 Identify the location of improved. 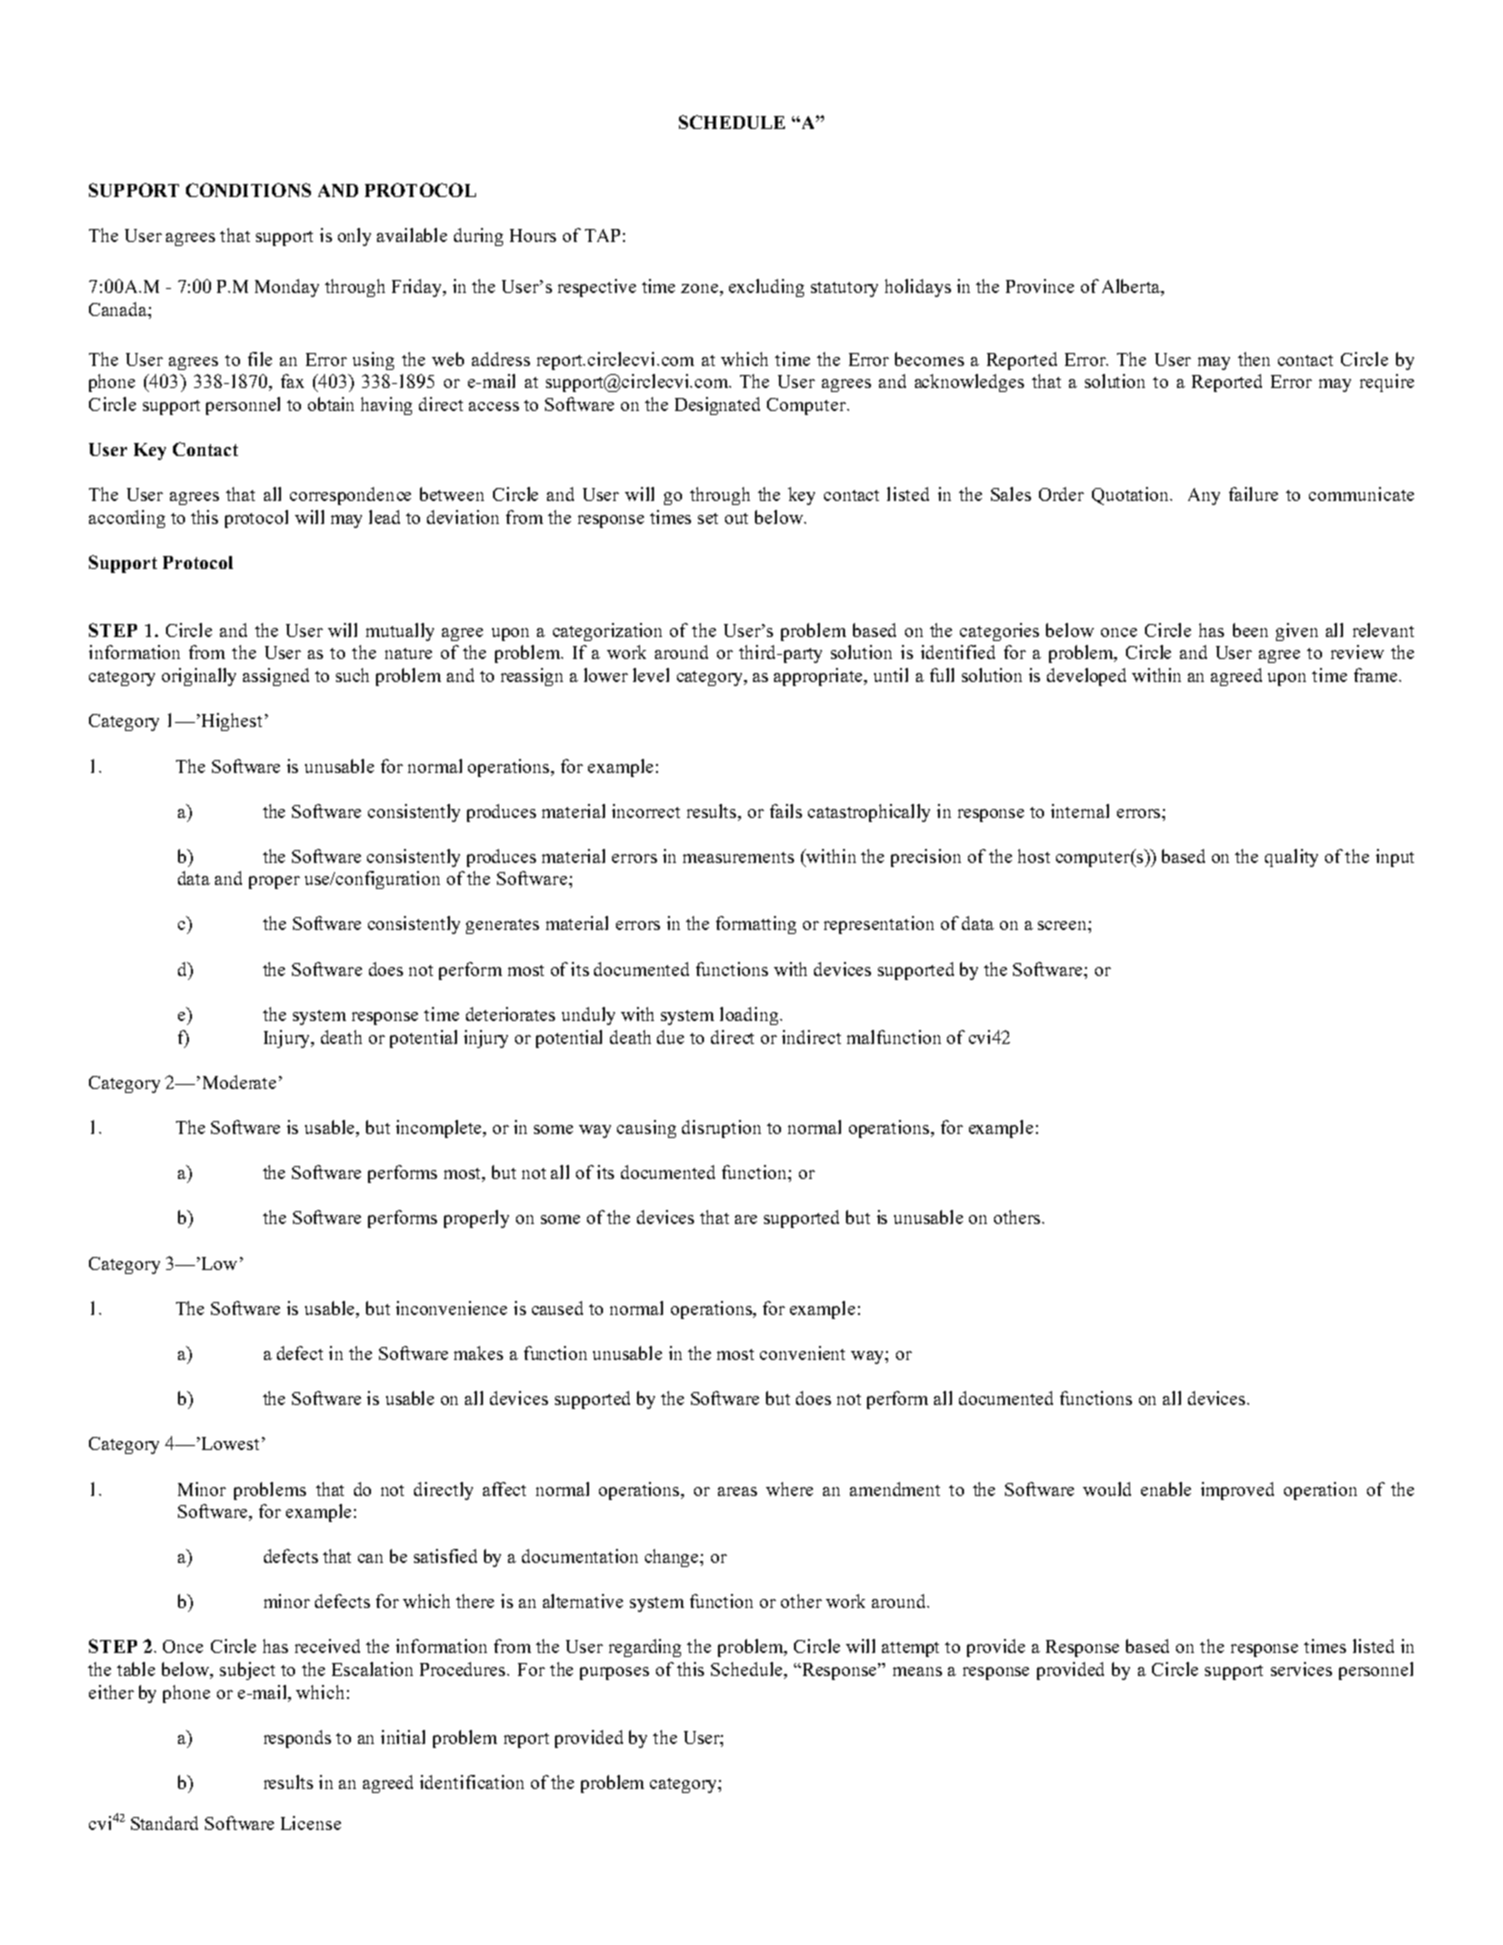
(1237, 1491).
